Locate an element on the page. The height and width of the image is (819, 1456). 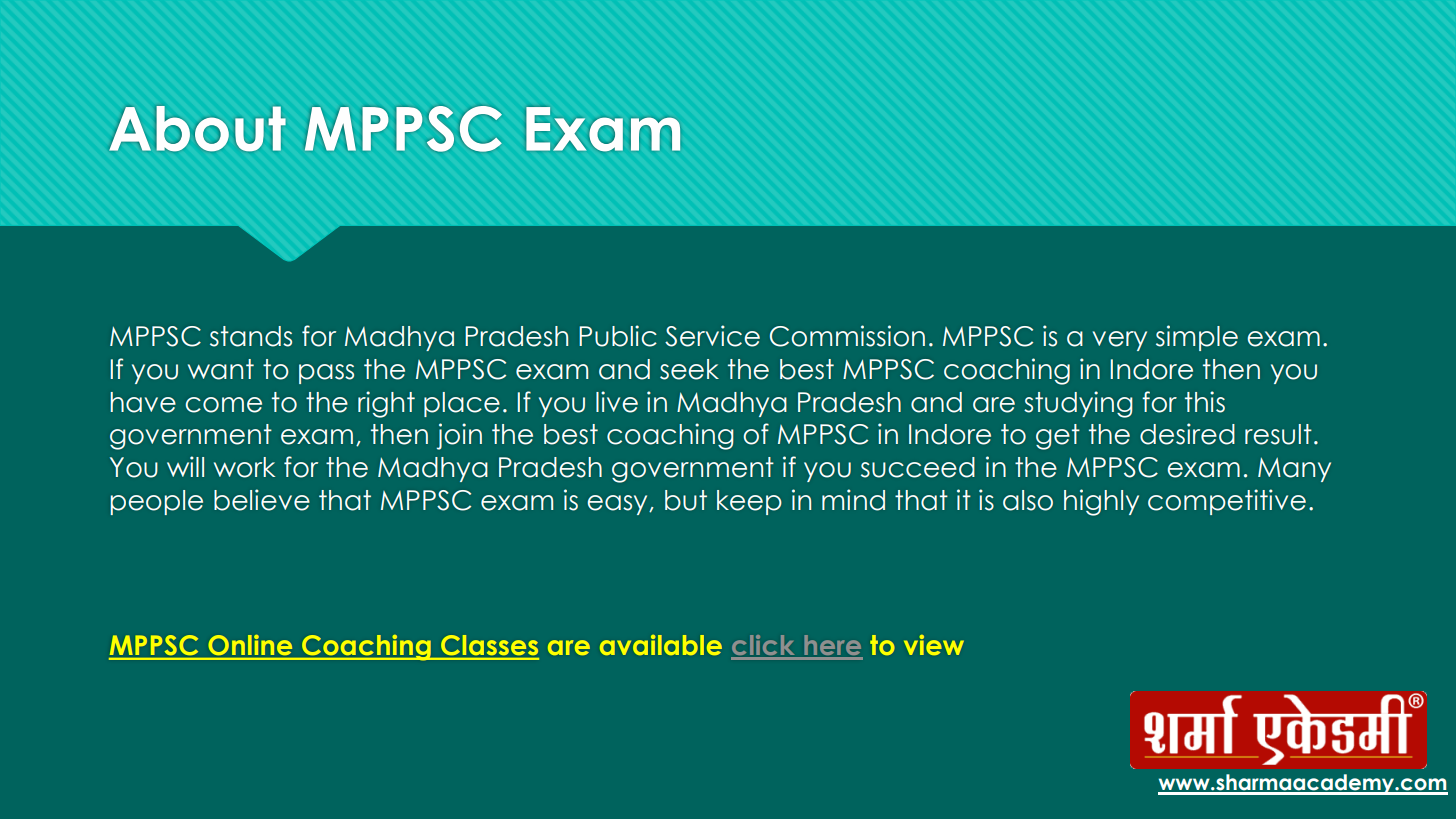
Service is located at coordinates (712, 336).
